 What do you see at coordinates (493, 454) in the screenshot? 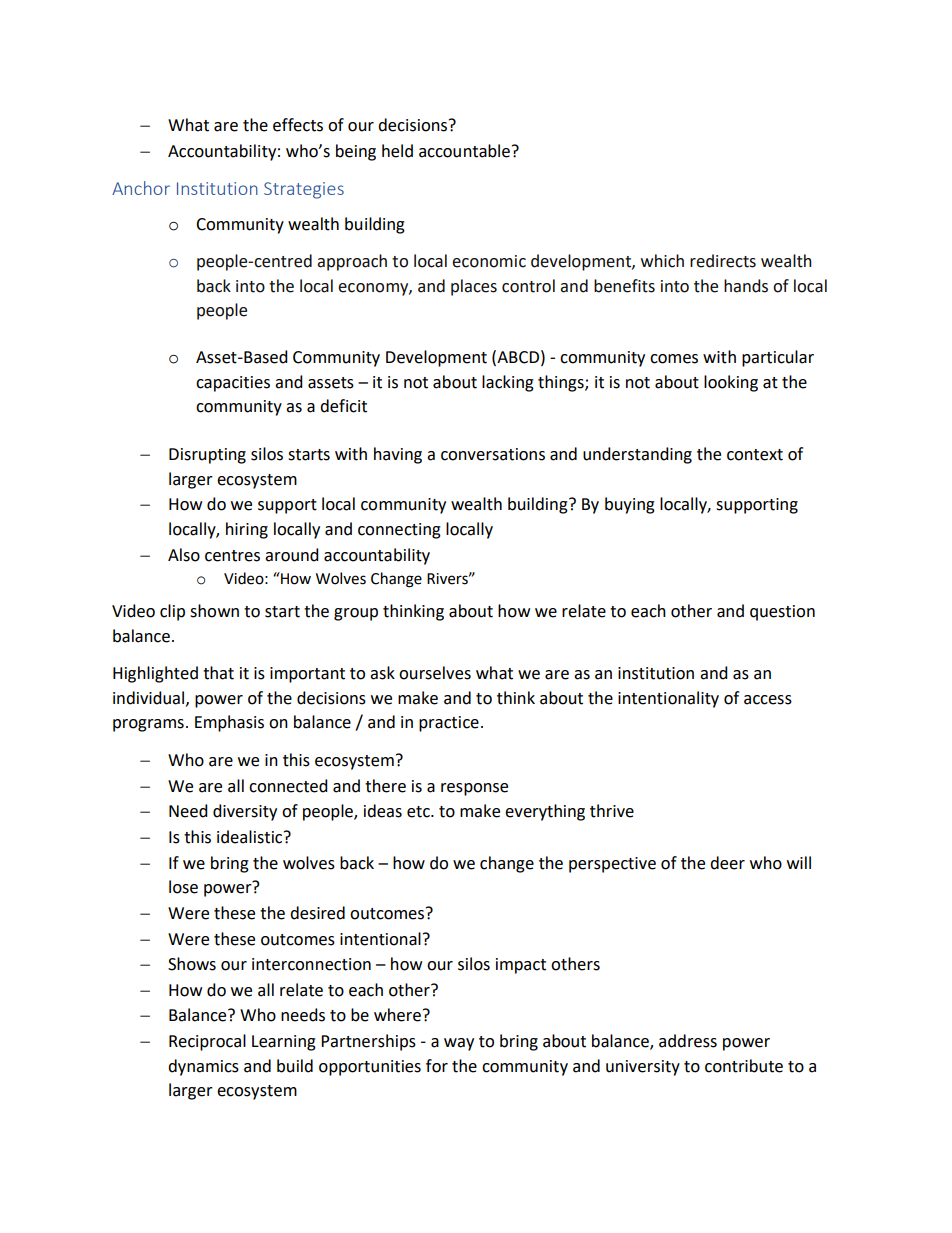
I see `conversations` at bounding box center [493, 454].
